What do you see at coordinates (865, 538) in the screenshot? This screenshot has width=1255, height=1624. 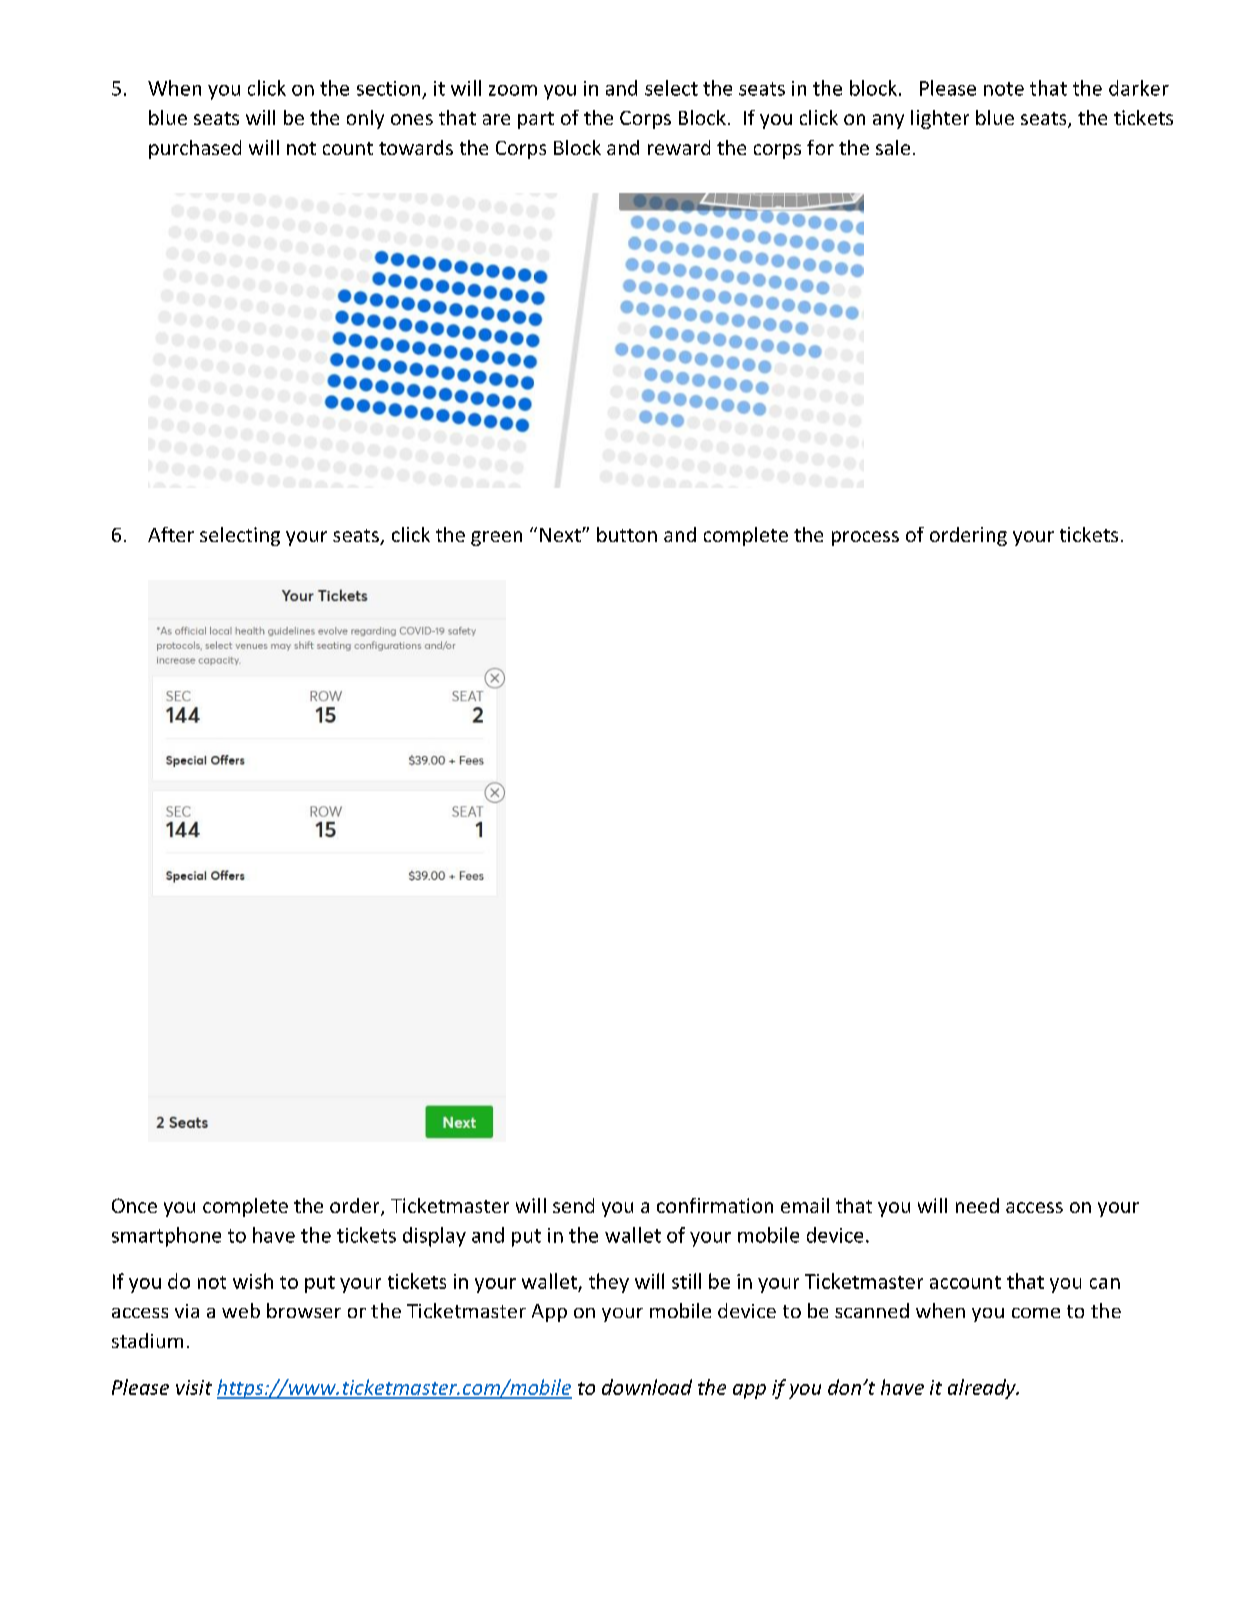 I see `process` at bounding box center [865, 538].
